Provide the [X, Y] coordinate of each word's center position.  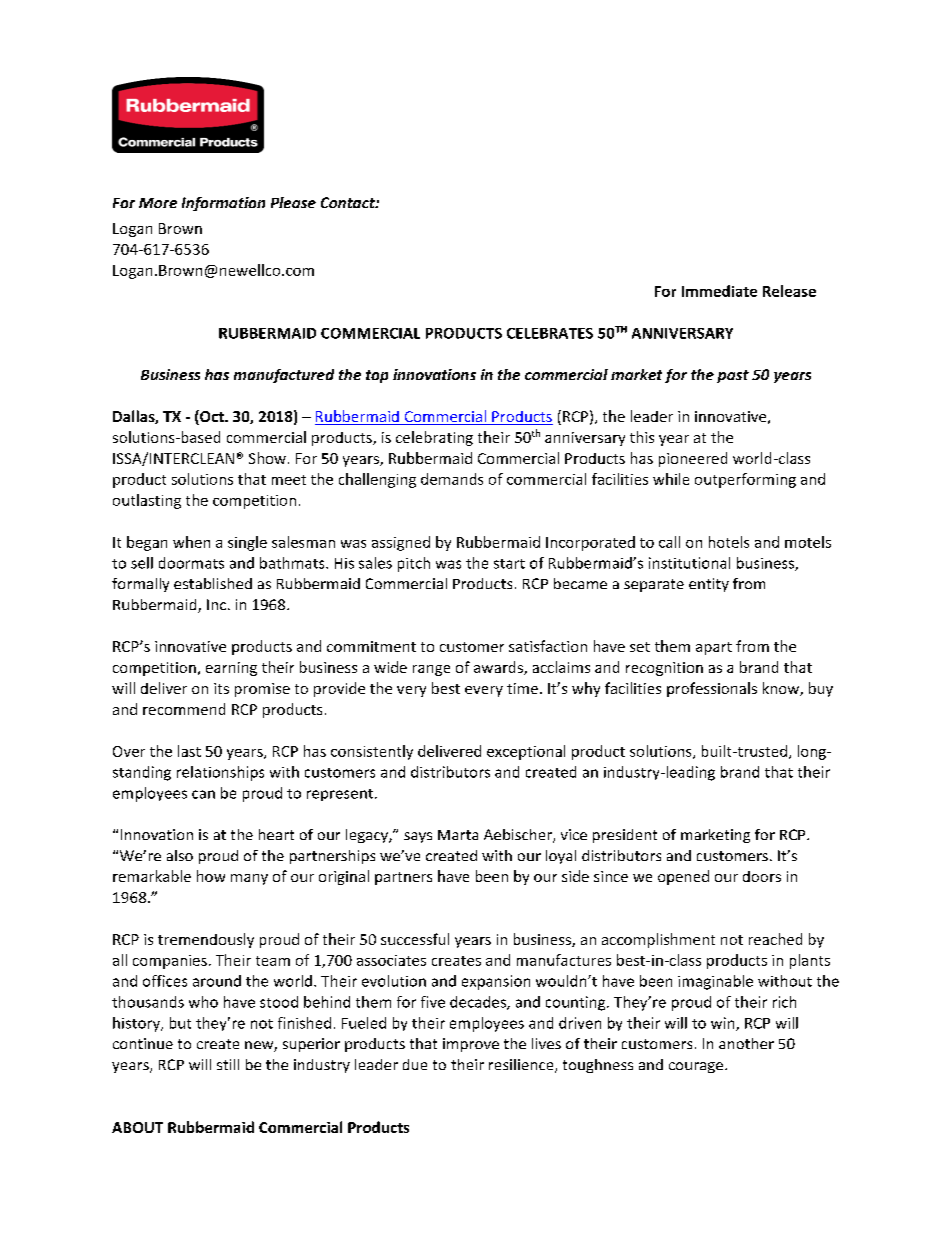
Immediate [719, 291]
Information [223, 204]
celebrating [434, 438]
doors [762, 876]
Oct [212, 417]
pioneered [693, 459]
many [249, 879]
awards [499, 668]
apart [714, 648]
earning [231, 669]
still [228, 1064]
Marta [458, 835]
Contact [349, 202]
